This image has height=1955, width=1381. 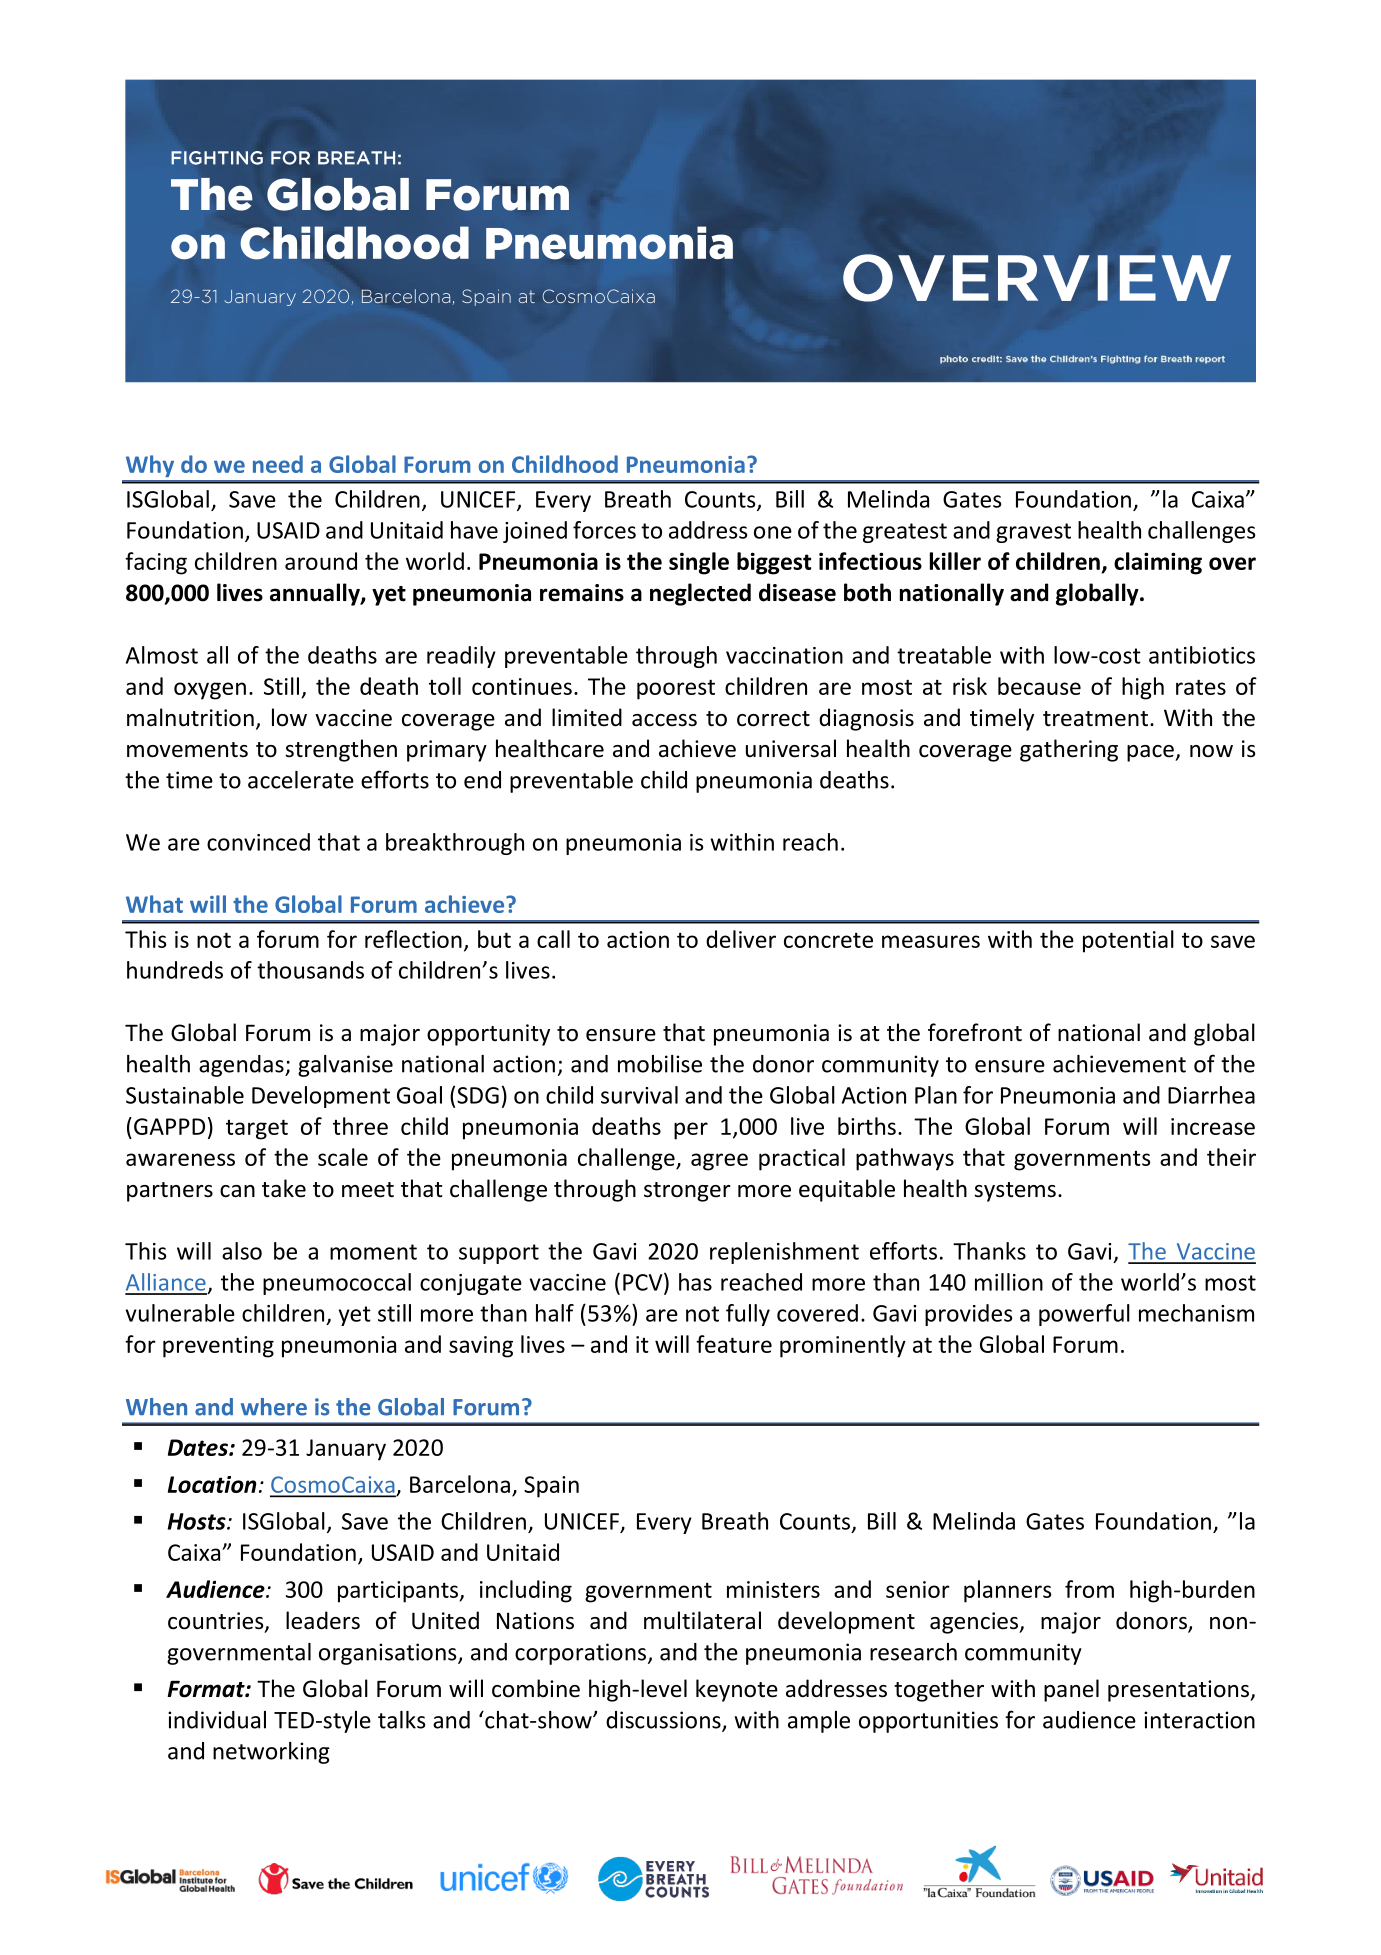 What do you see at coordinates (1211, 1095) in the image?
I see `Diarrhea` at bounding box center [1211, 1095].
